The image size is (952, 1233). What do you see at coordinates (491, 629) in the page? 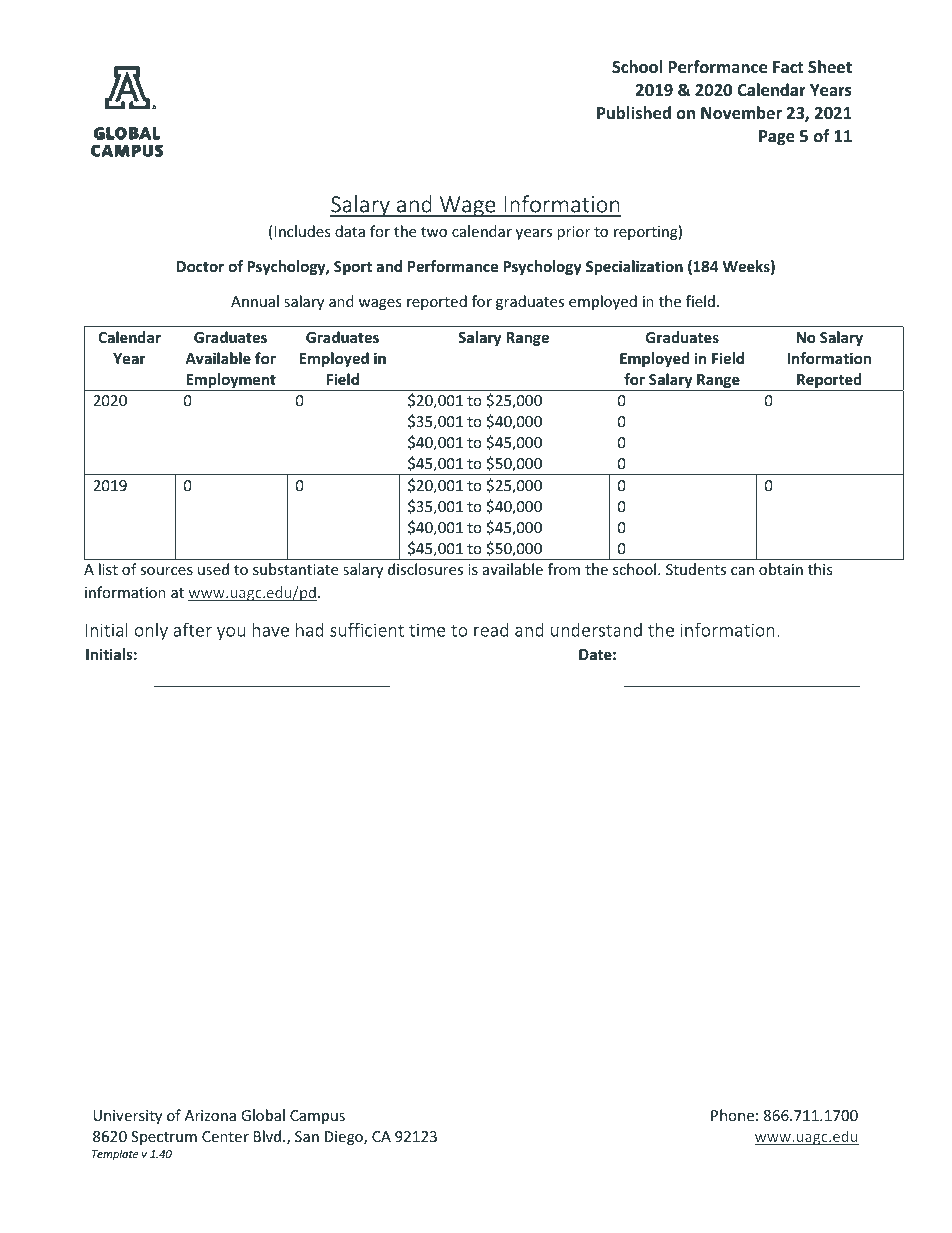
I see `read` at bounding box center [491, 629].
